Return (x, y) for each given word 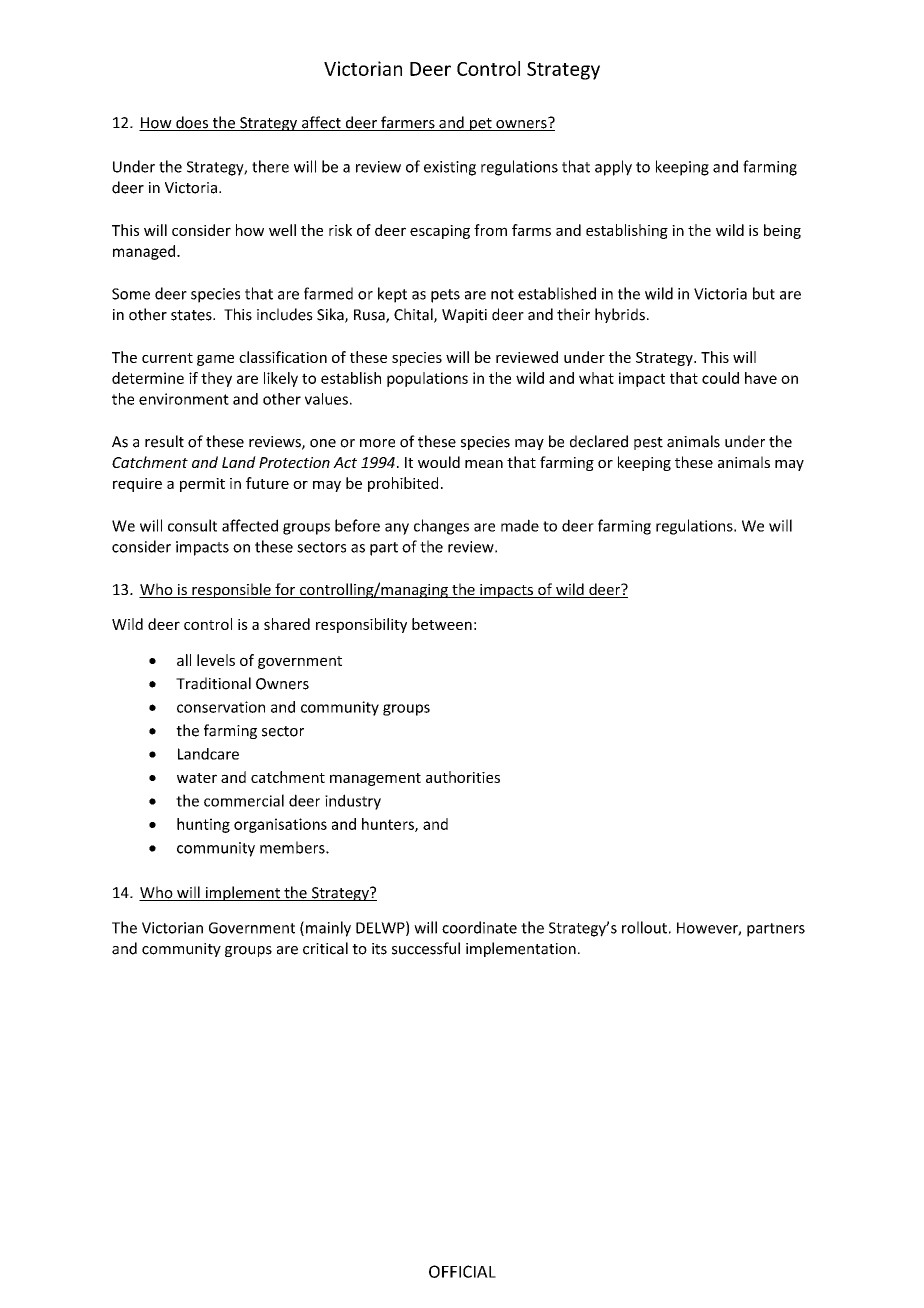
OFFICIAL (462, 1271)
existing (450, 168)
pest (648, 443)
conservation (221, 707)
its (379, 949)
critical (325, 948)
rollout (644, 927)
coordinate (479, 927)
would (439, 462)
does (192, 123)
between (442, 624)
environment (184, 399)
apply (613, 168)
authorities (463, 777)
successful (426, 948)
